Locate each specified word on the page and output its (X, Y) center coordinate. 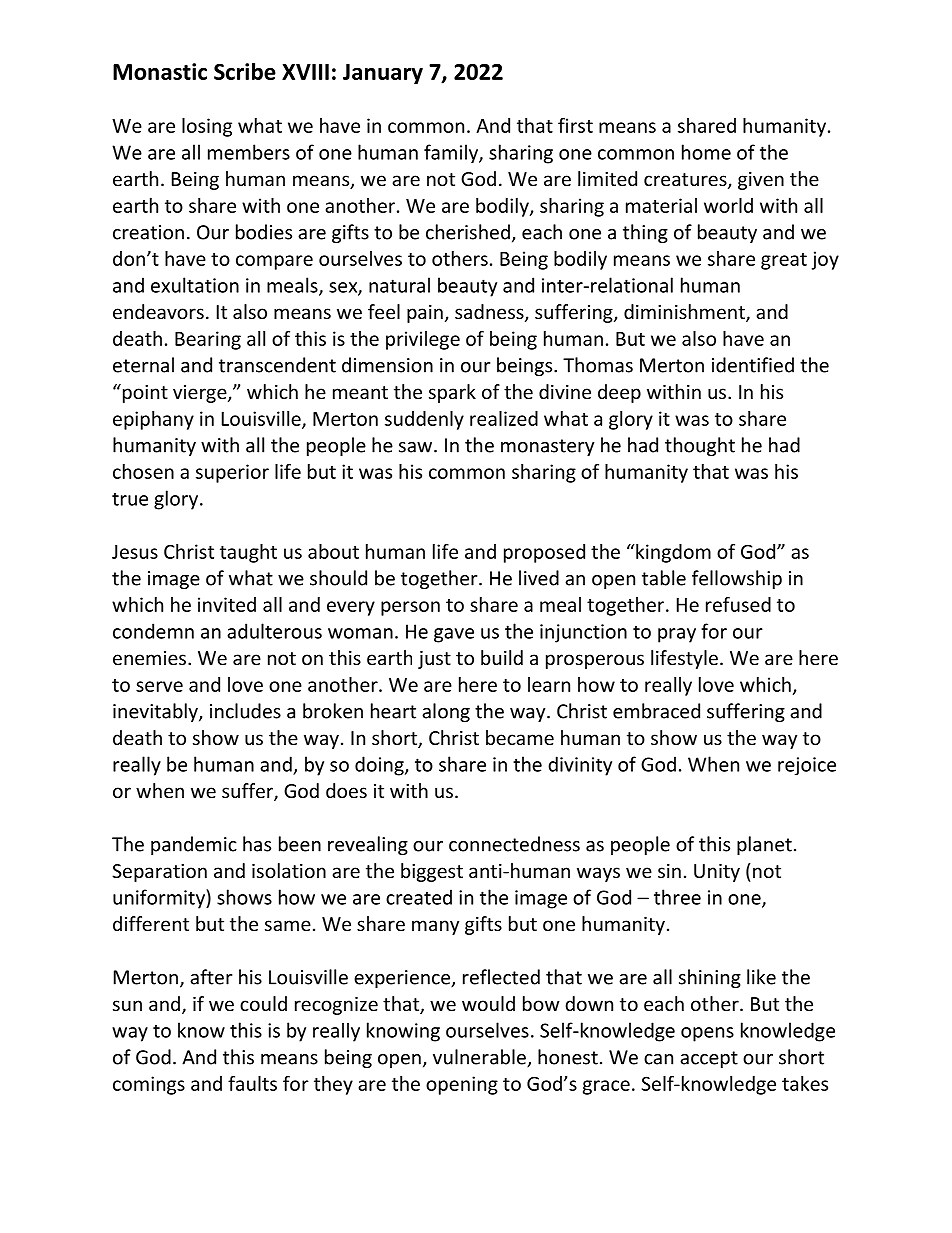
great (784, 261)
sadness (490, 313)
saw (417, 447)
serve (159, 686)
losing (207, 127)
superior (232, 473)
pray (677, 635)
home (706, 152)
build (502, 657)
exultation (195, 285)
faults (252, 1083)
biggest (432, 872)
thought (700, 446)
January (383, 74)
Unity (717, 873)
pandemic (194, 845)
